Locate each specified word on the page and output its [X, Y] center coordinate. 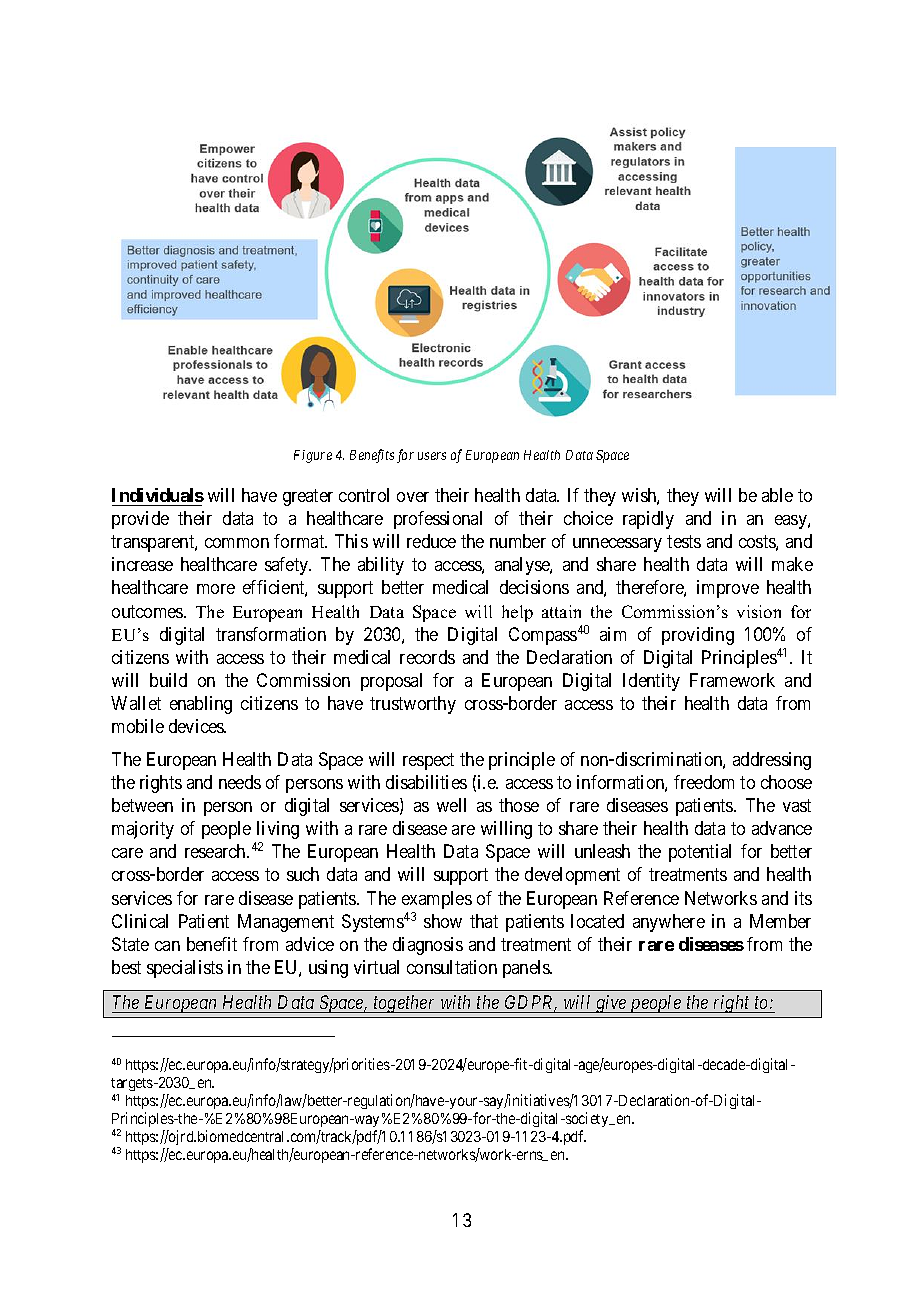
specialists [185, 969]
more [216, 589]
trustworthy [413, 705]
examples [437, 900]
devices [197, 726]
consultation [452, 967]
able [777, 495]
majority [143, 830]
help [517, 613]
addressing [772, 761]
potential [700, 853]
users [432, 456]
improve [728, 589]
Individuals [158, 495]
